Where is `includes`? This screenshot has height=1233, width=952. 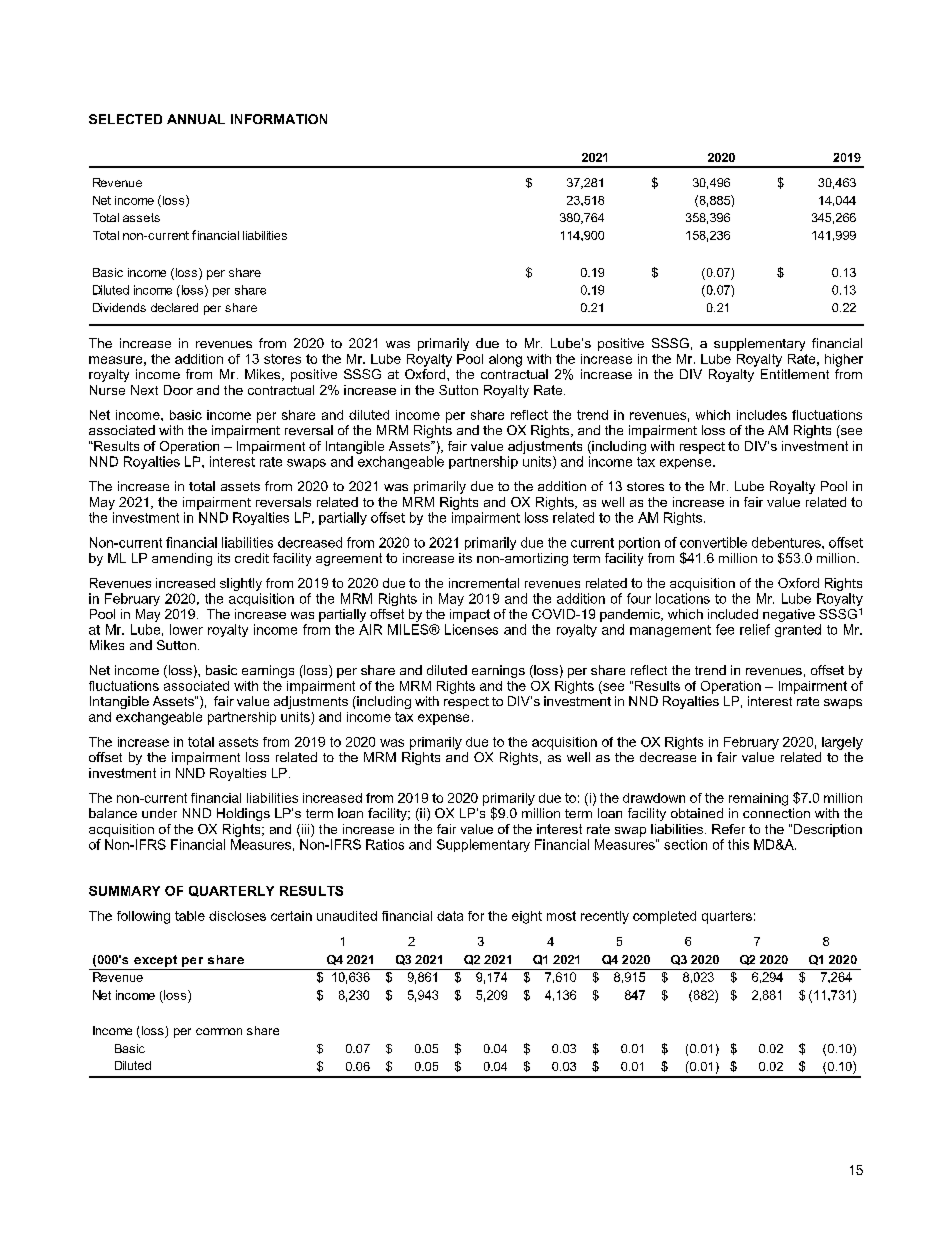 includes is located at coordinates (762, 415).
